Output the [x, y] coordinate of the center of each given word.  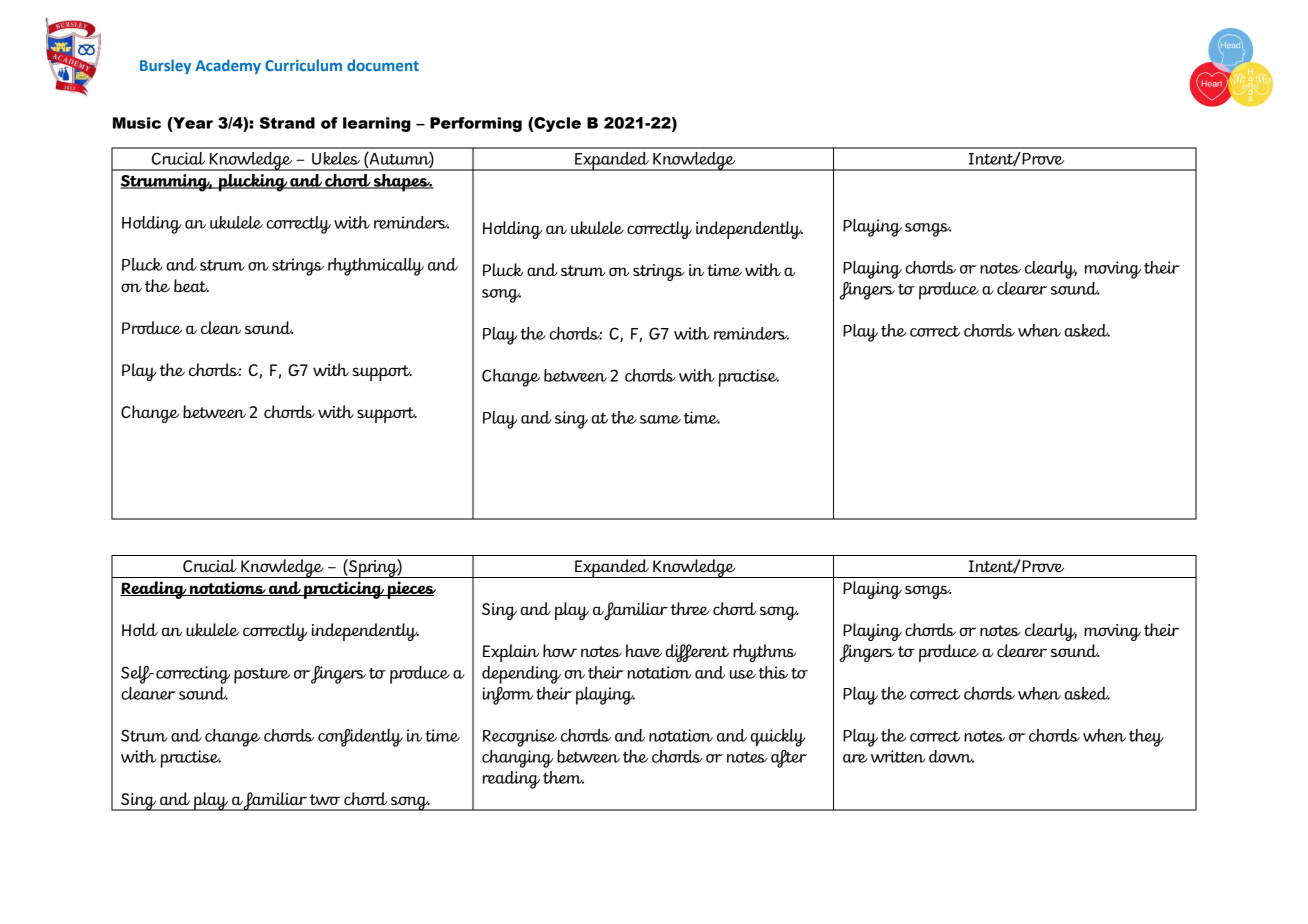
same [660, 419]
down [951, 756]
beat [191, 285]
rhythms [764, 653]
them [563, 777]
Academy [228, 66]
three [690, 608]
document [383, 65]
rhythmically [376, 267]
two [325, 799]
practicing [344, 590]
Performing [476, 124]
